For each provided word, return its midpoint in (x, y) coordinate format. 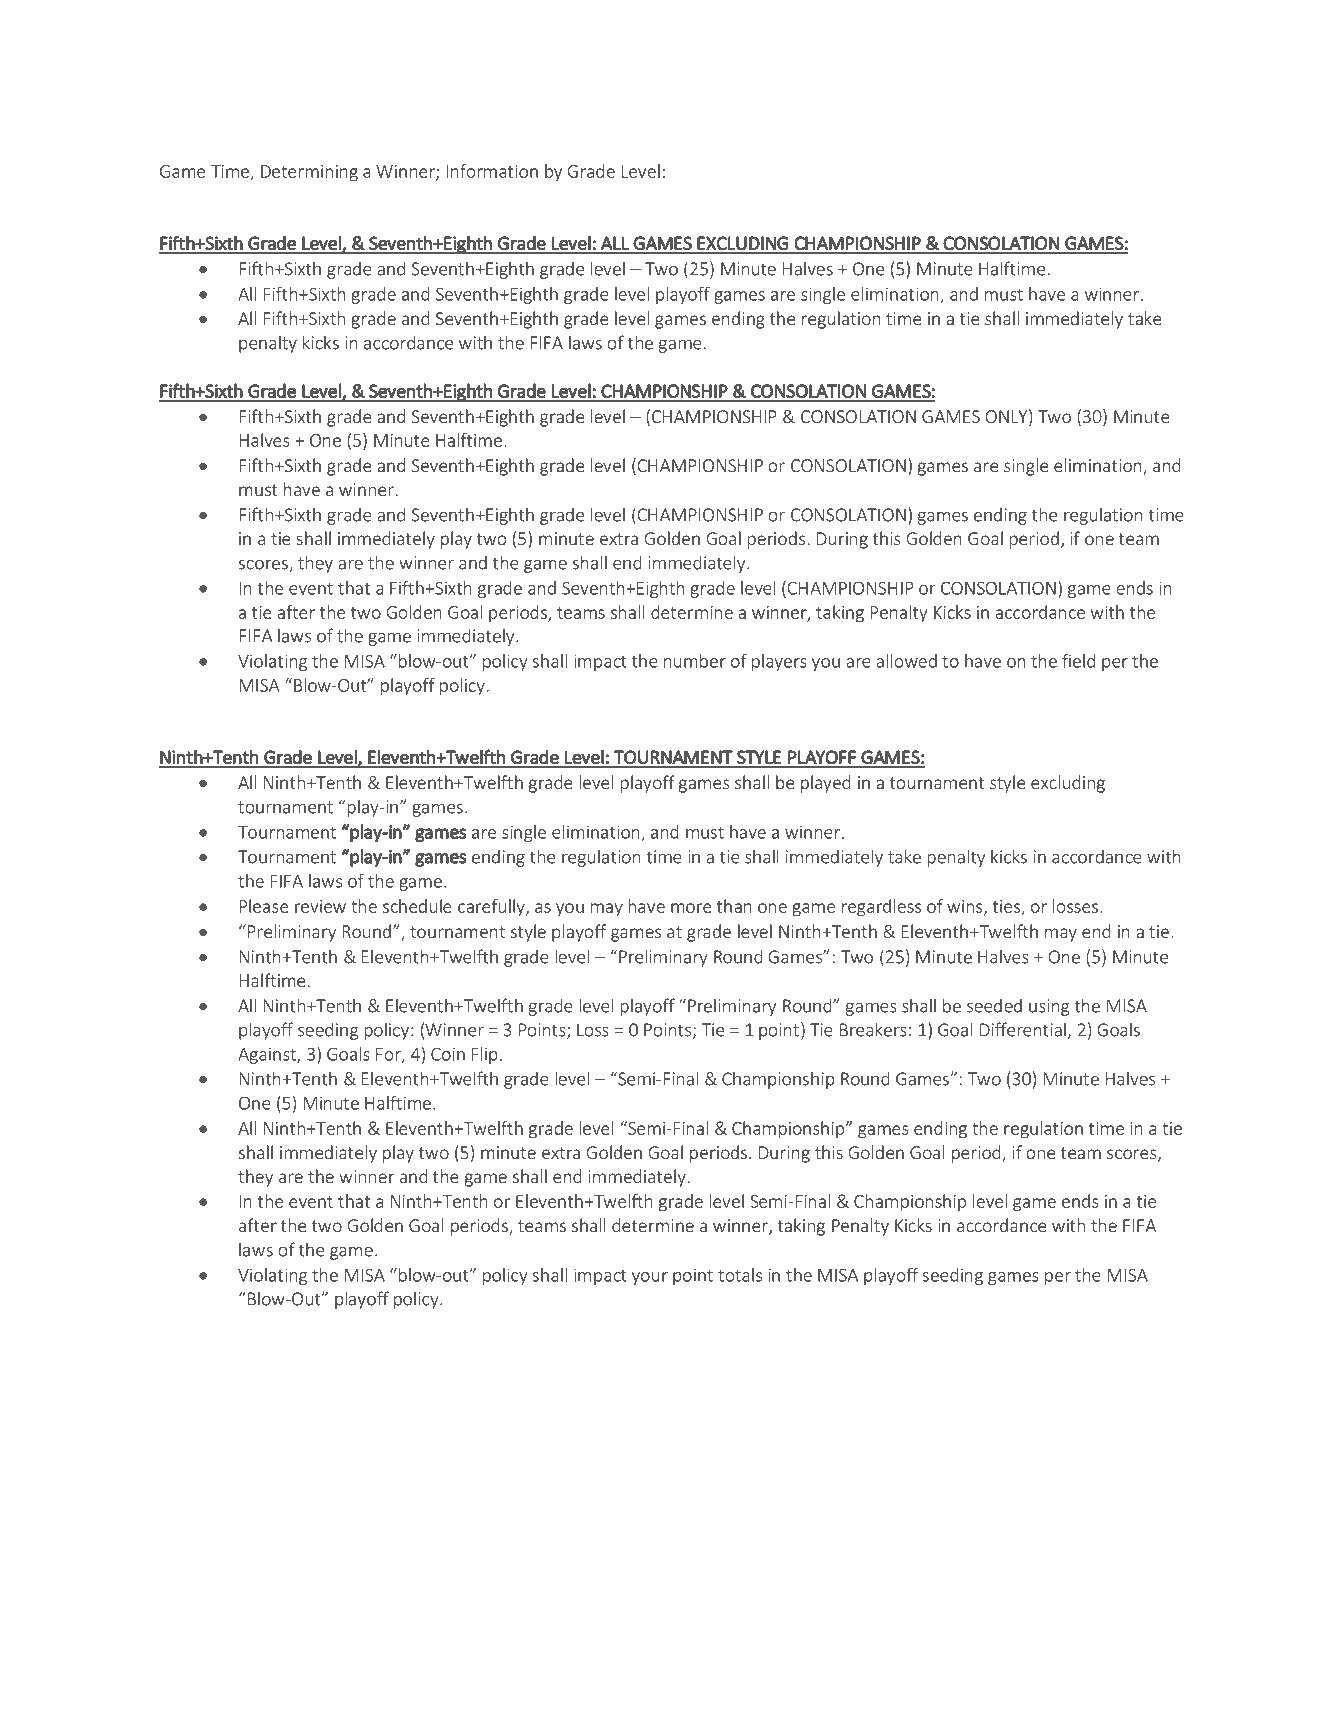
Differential (1023, 1029)
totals (740, 1275)
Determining (309, 173)
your (650, 1278)
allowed (907, 661)
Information (492, 171)
